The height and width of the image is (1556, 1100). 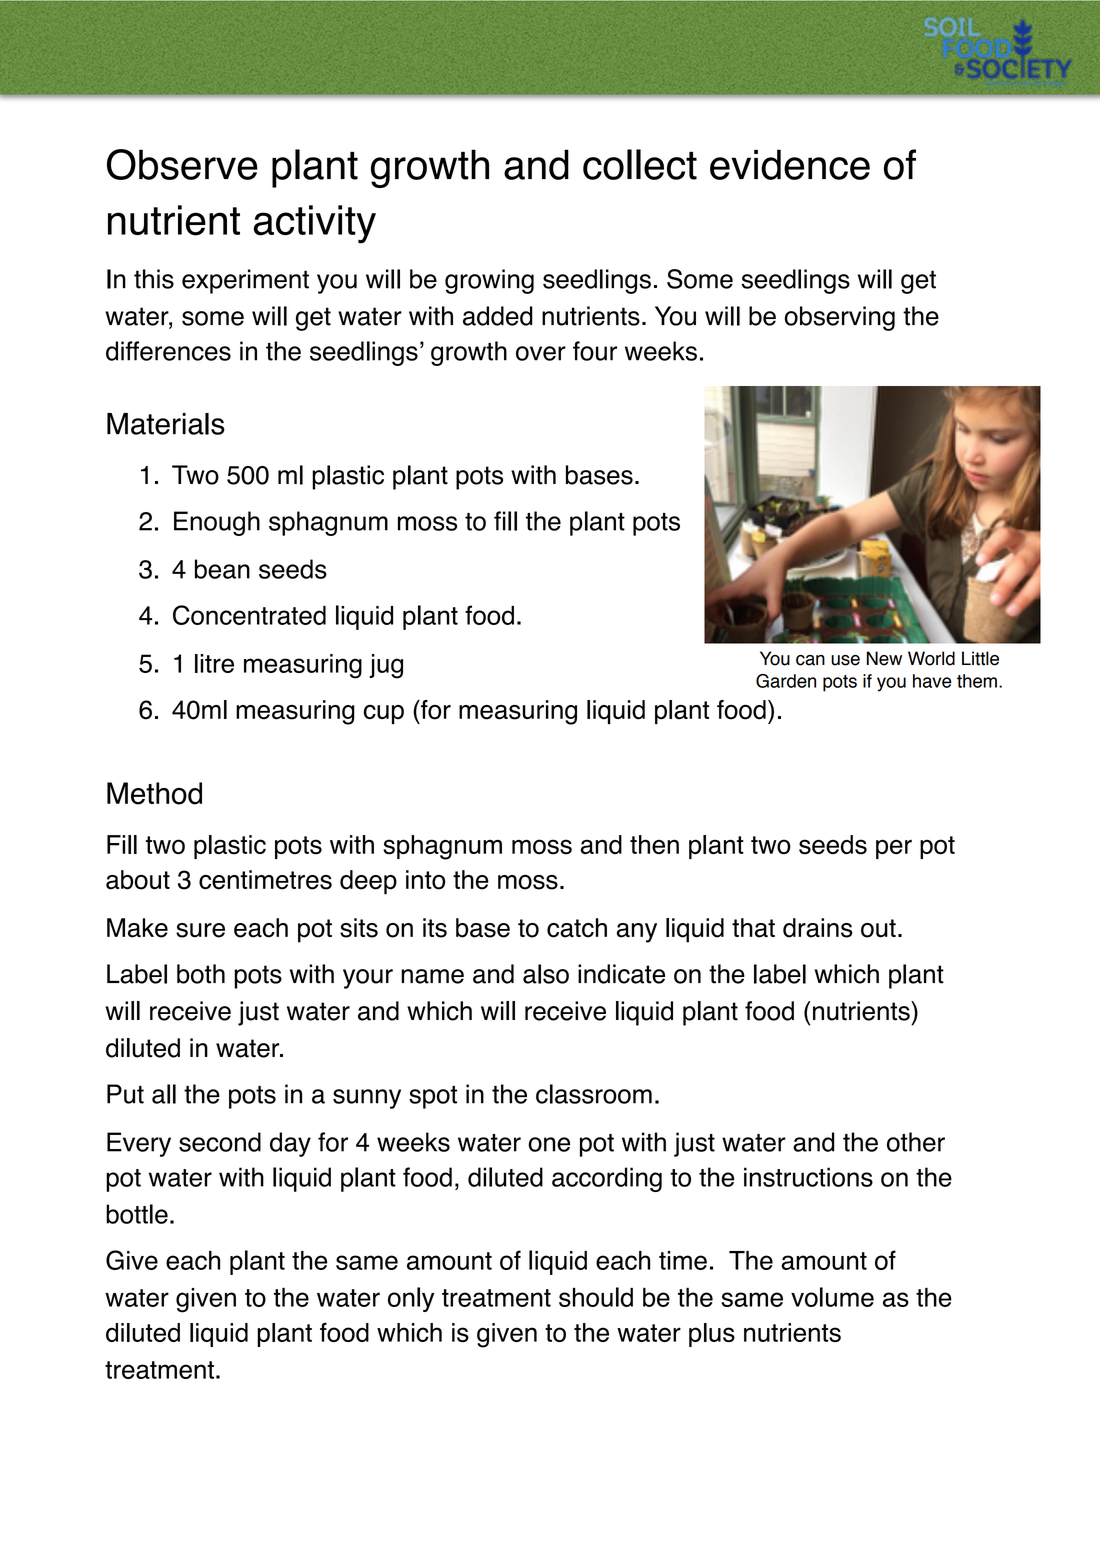 What do you see at coordinates (654, 844) in the image?
I see `then` at bounding box center [654, 844].
